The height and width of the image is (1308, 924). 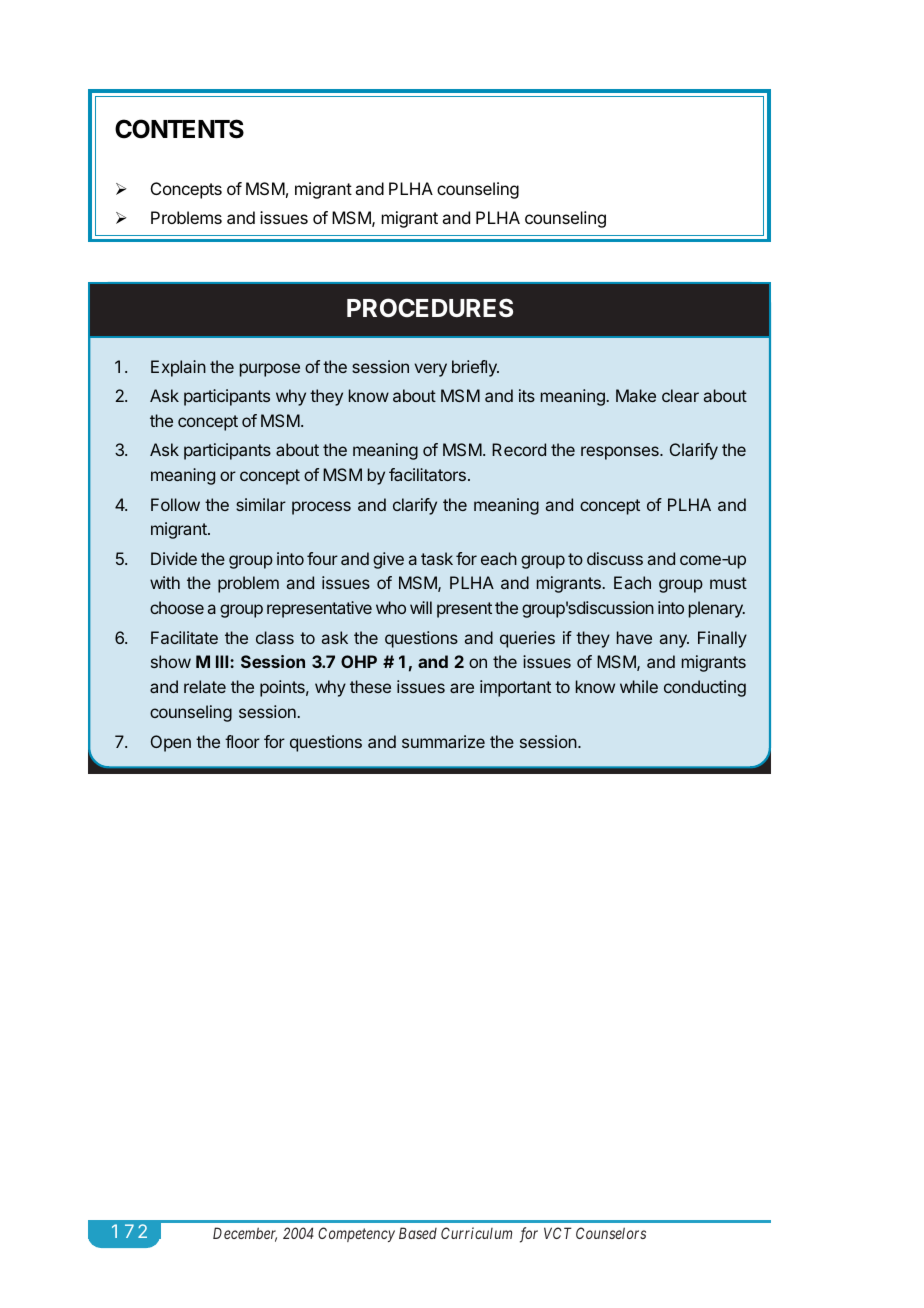 I want to click on CONTENTS, so click(x=179, y=129).
